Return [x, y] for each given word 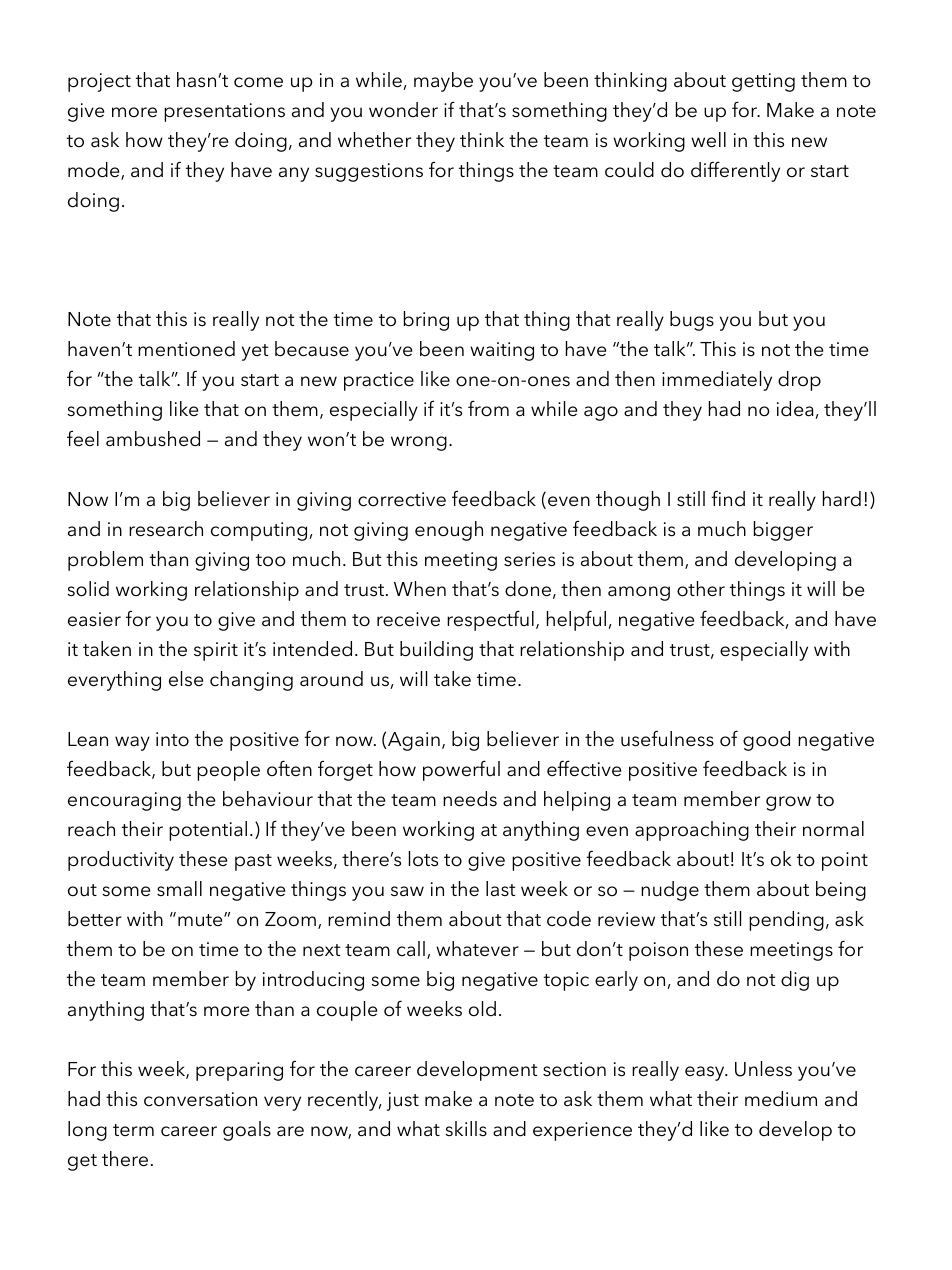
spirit [216, 651]
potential [208, 831]
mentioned [186, 349]
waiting [502, 351]
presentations [224, 112]
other [701, 589]
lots [423, 859]
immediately [717, 381]
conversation [200, 1099]
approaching [692, 831]
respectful [490, 620]
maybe [443, 82]
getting [763, 82]
